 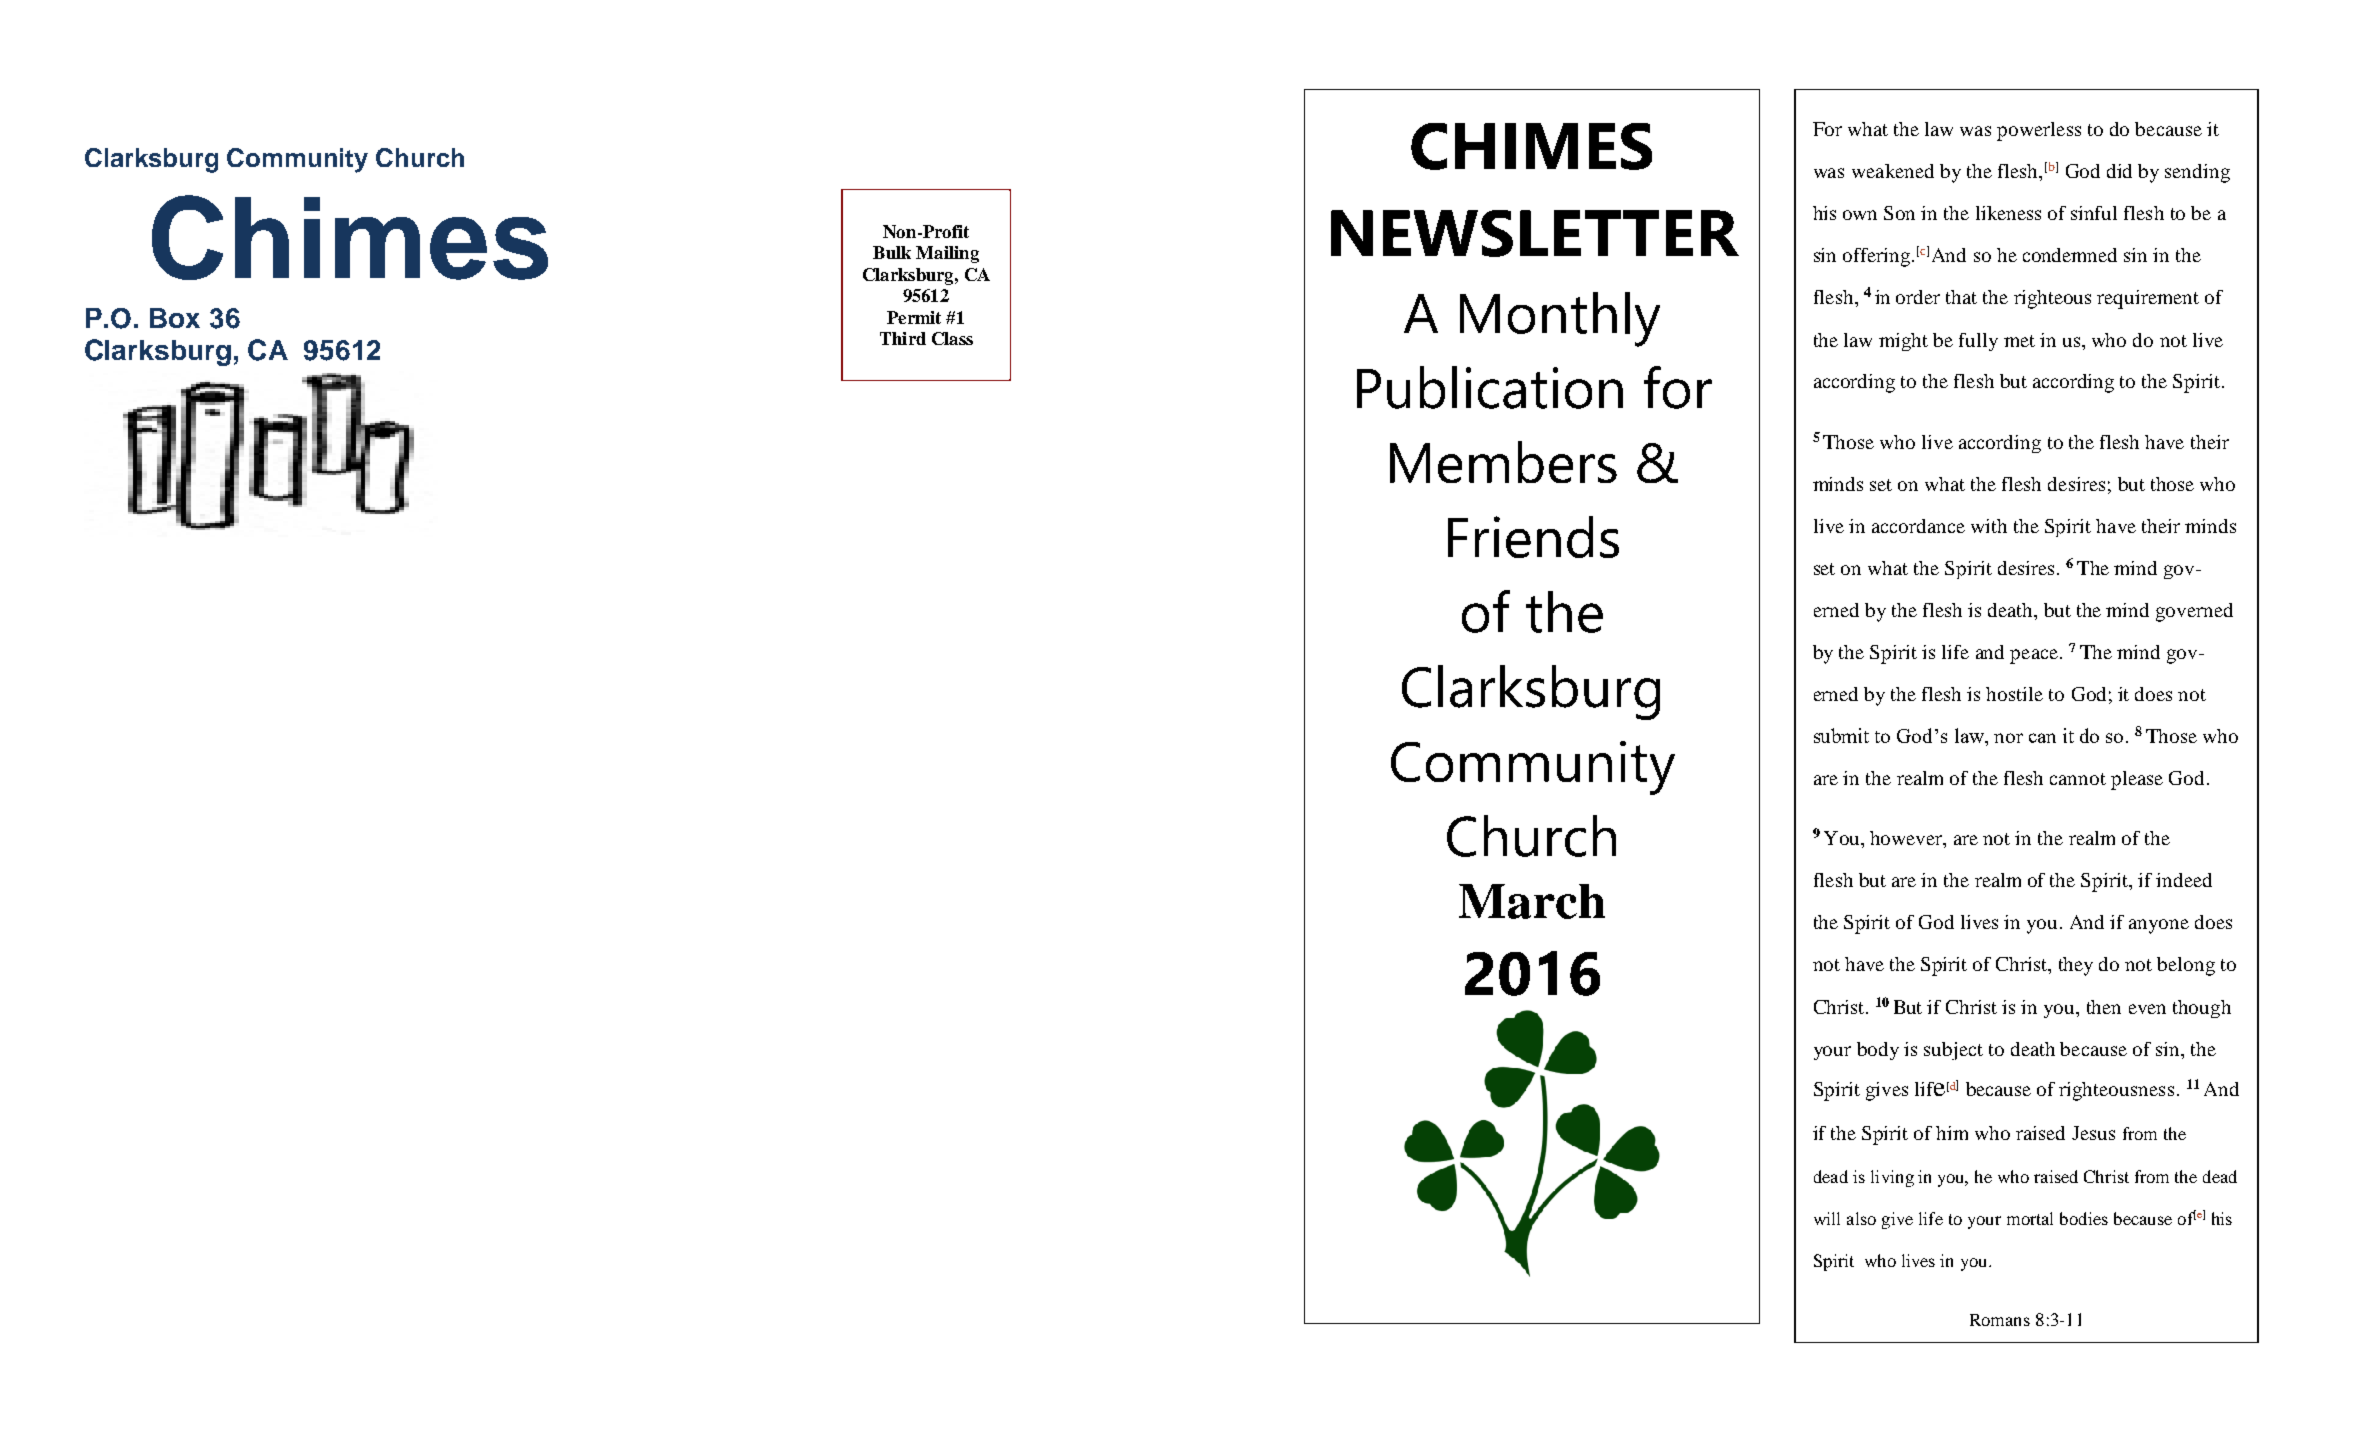 I want to click on Bulk, so click(x=892, y=252).
